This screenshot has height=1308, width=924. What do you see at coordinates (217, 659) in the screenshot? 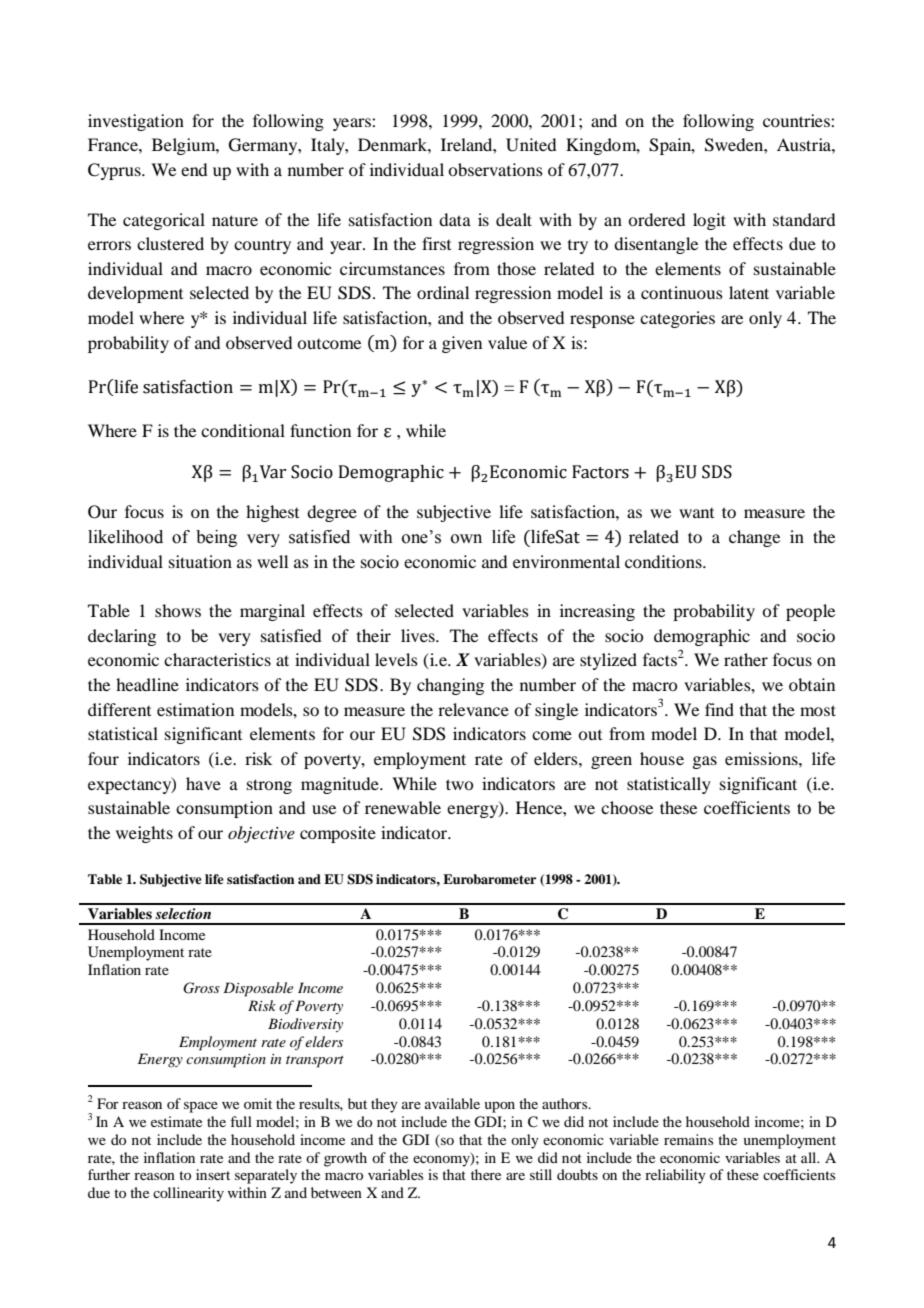
I see `characteristics` at bounding box center [217, 659].
